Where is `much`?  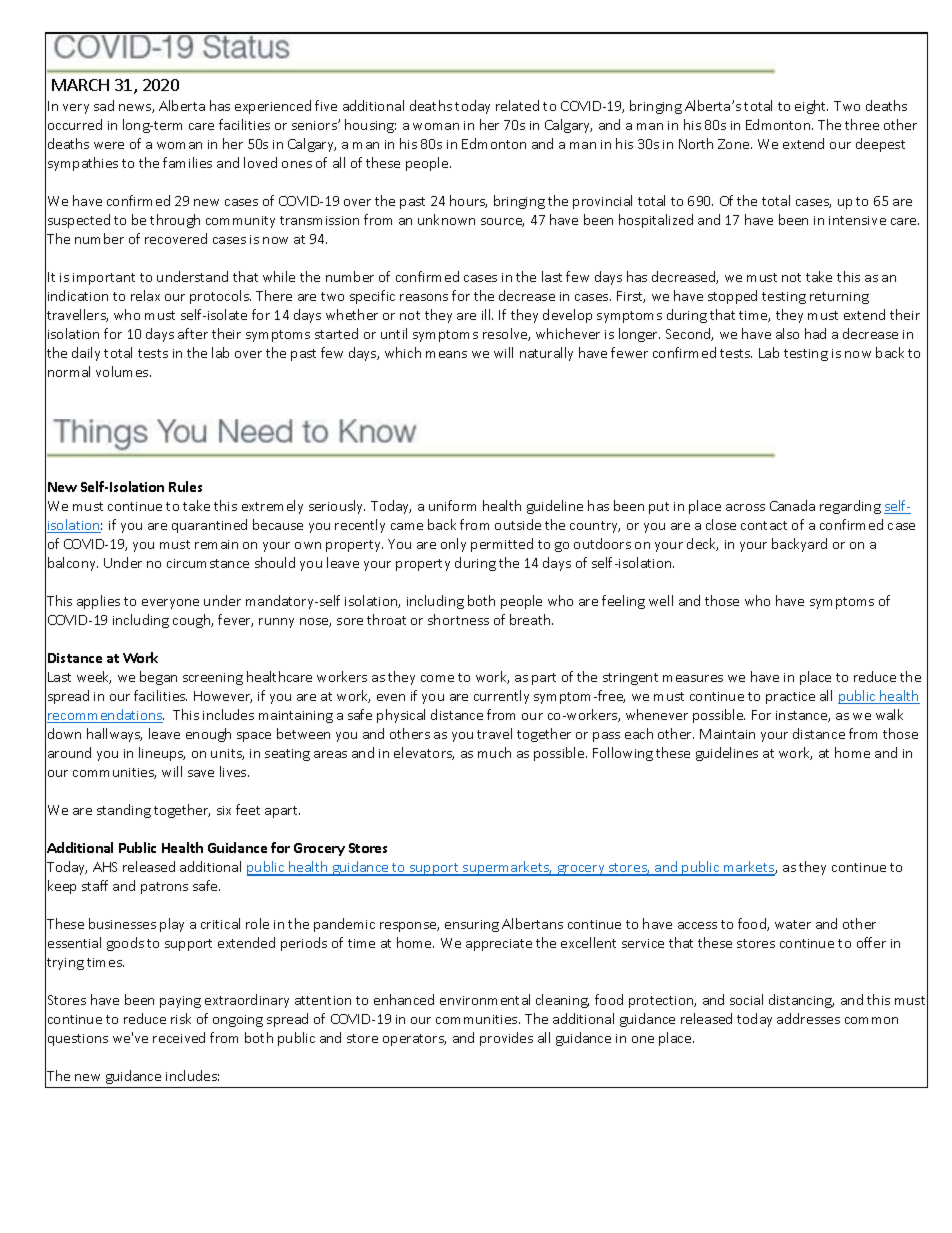
much is located at coordinates (494, 752).
